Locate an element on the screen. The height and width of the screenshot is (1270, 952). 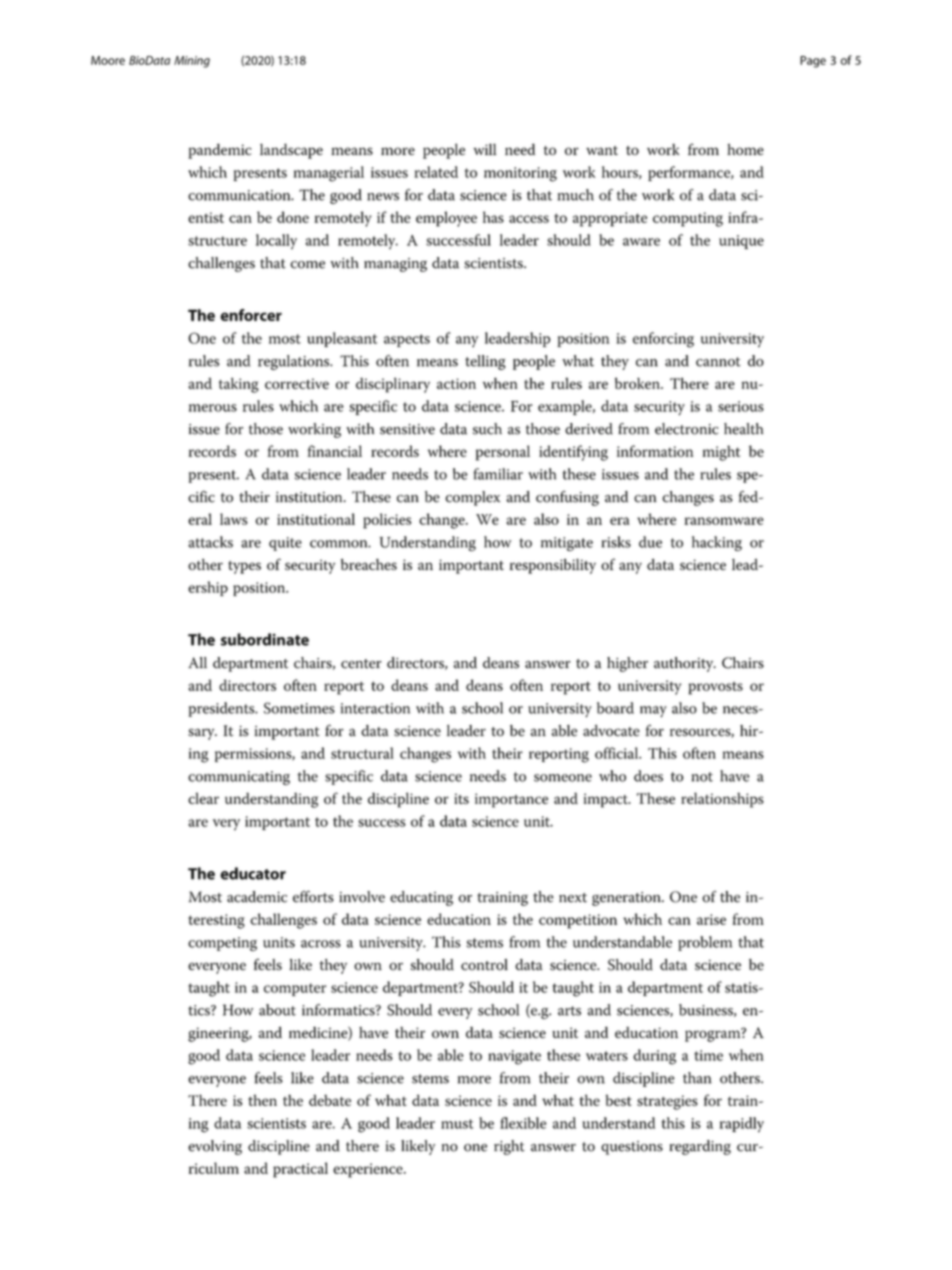
competing is located at coordinates (222, 944).
